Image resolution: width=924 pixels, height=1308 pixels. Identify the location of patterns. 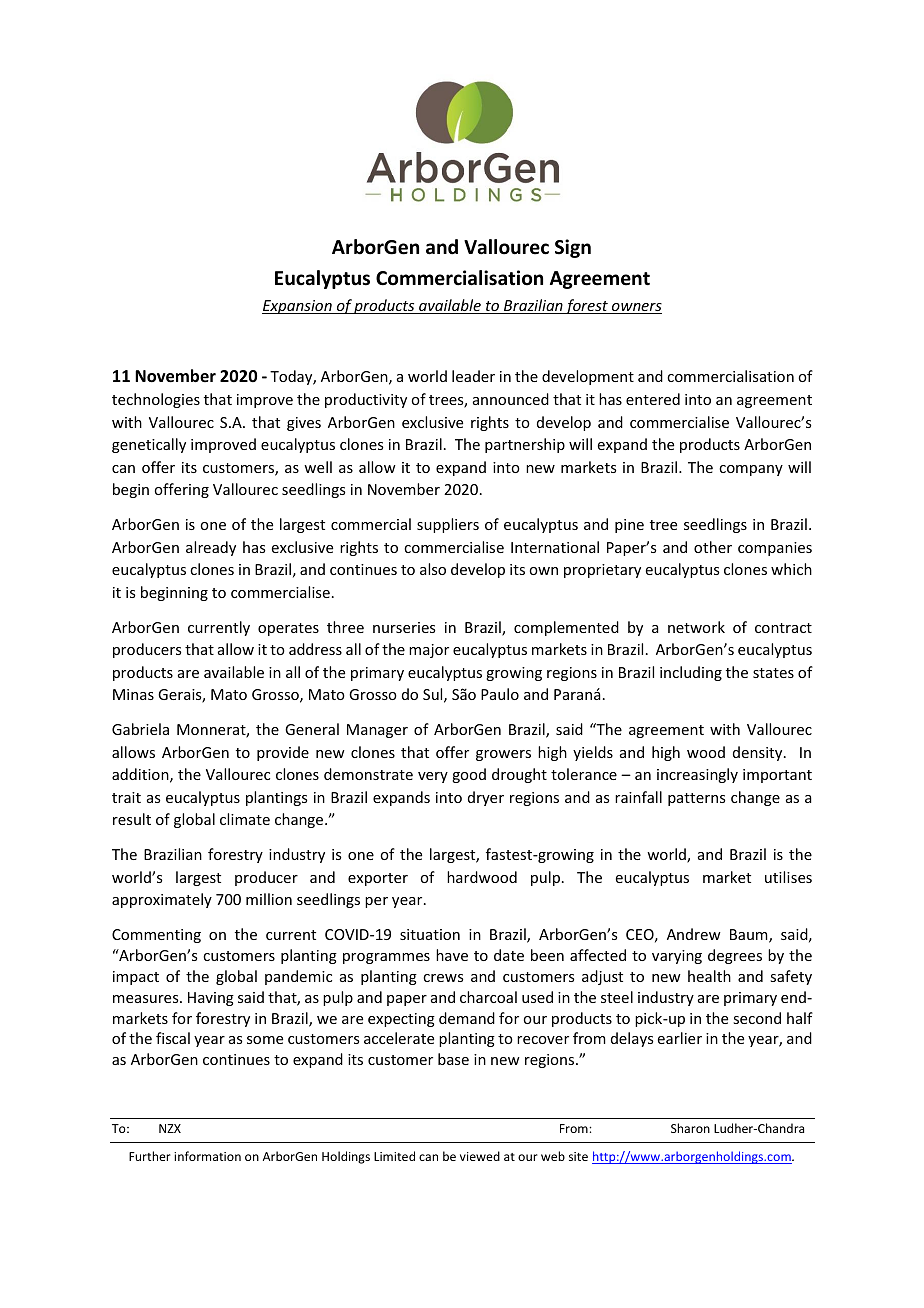
(696, 799).
